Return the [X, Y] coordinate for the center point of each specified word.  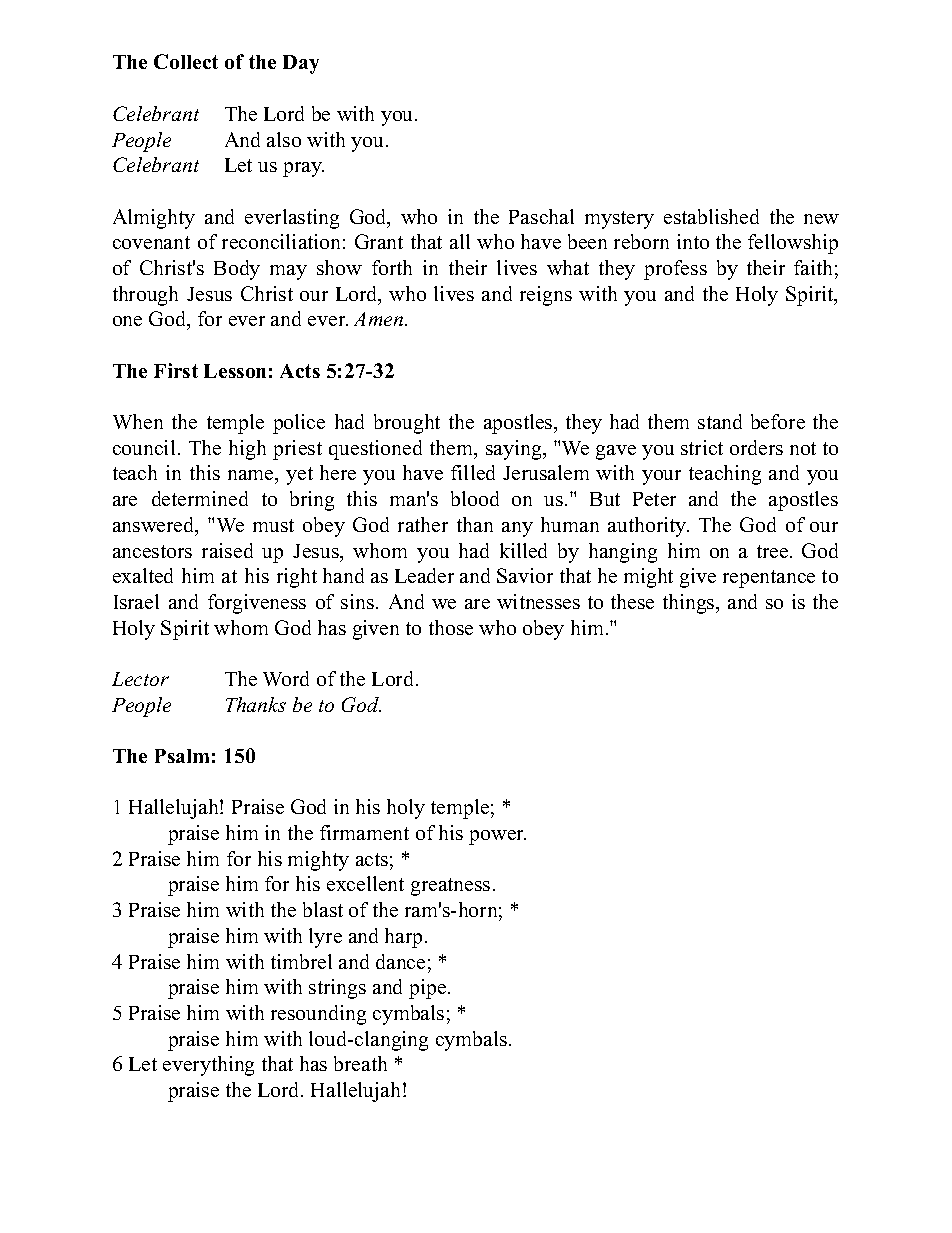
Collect [186, 61]
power [497, 837]
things [690, 604]
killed [523, 550]
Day [301, 64]
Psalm [182, 756]
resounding [318, 1015]
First [176, 370]
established [711, 216]
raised [227, 550]
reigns [546, 296]
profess [675, 270]
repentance [769, 579]
